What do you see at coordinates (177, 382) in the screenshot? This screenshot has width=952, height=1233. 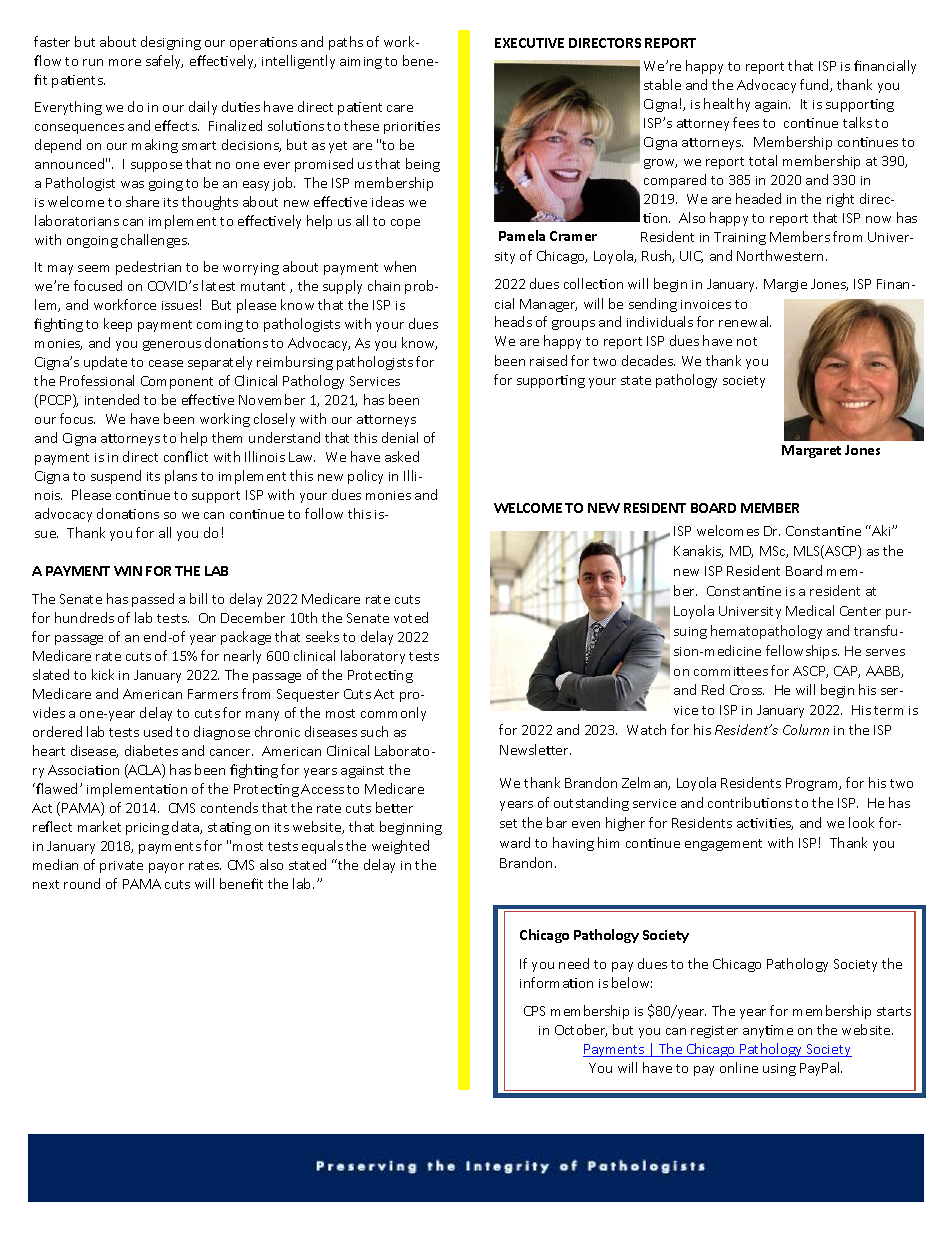 I see `Component` at bounding box center [177, 382].
